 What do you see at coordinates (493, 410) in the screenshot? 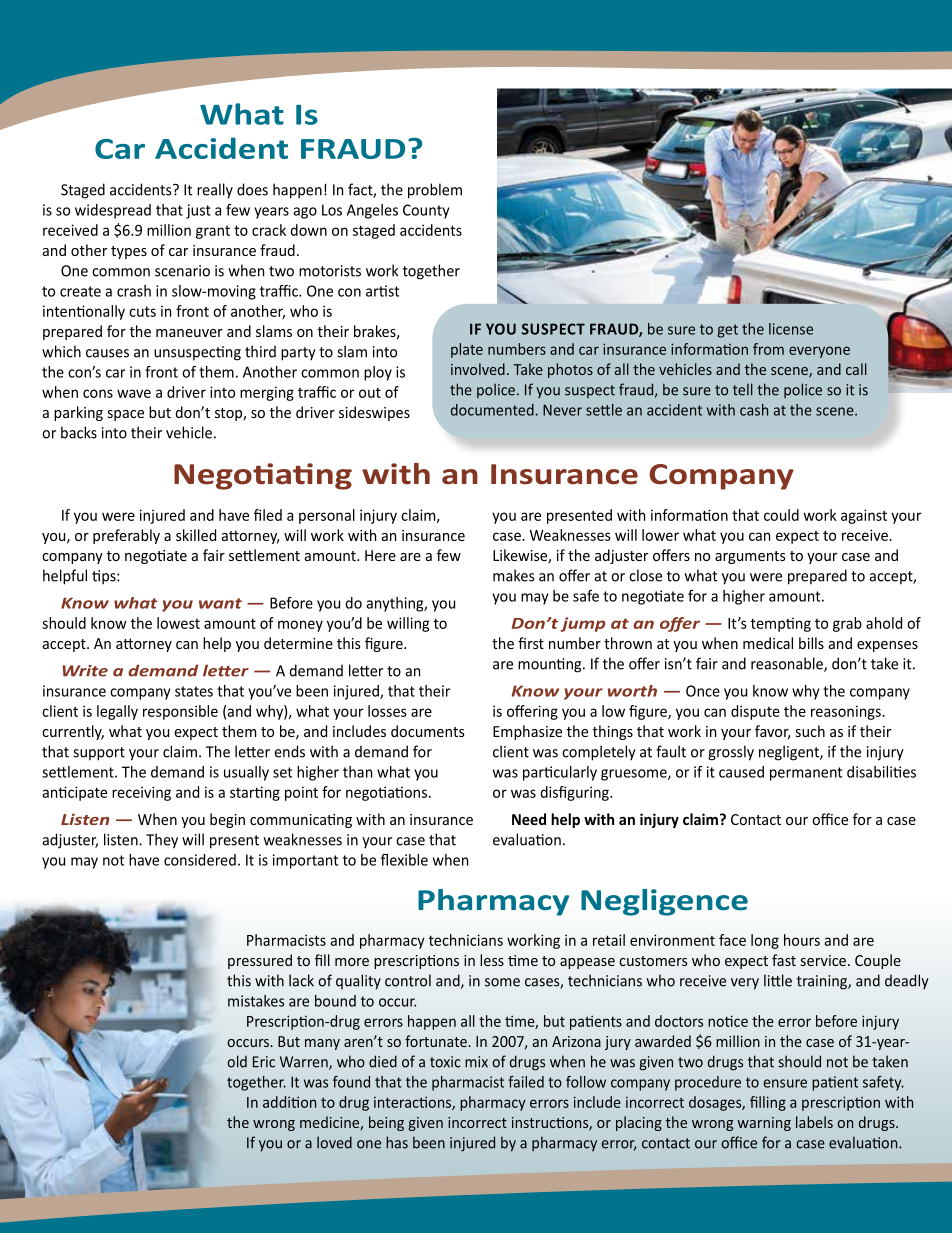
I see `documented` at bounding box center [493, 410].
